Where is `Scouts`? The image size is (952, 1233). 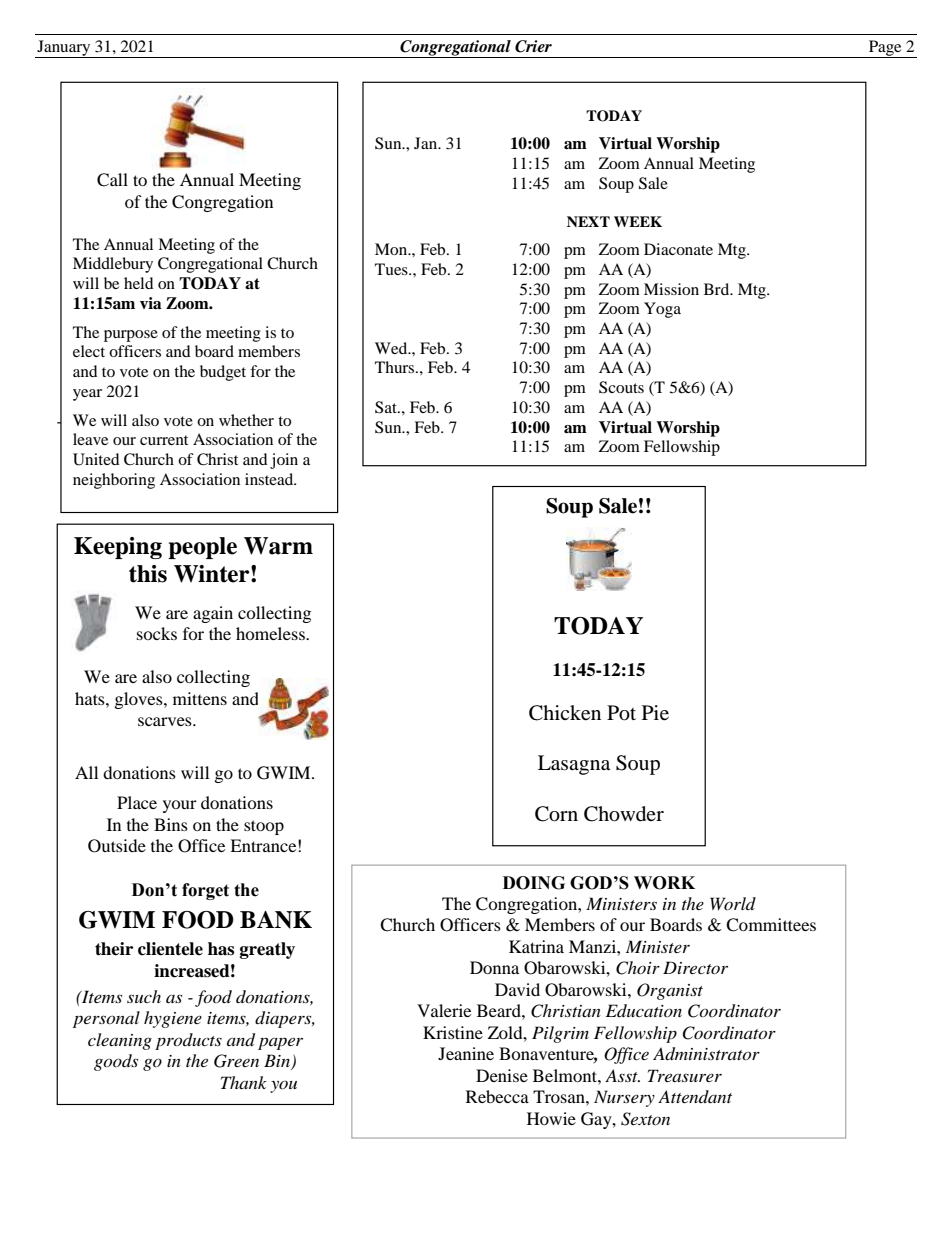 Scouts is located at coordinates (621, 387).
